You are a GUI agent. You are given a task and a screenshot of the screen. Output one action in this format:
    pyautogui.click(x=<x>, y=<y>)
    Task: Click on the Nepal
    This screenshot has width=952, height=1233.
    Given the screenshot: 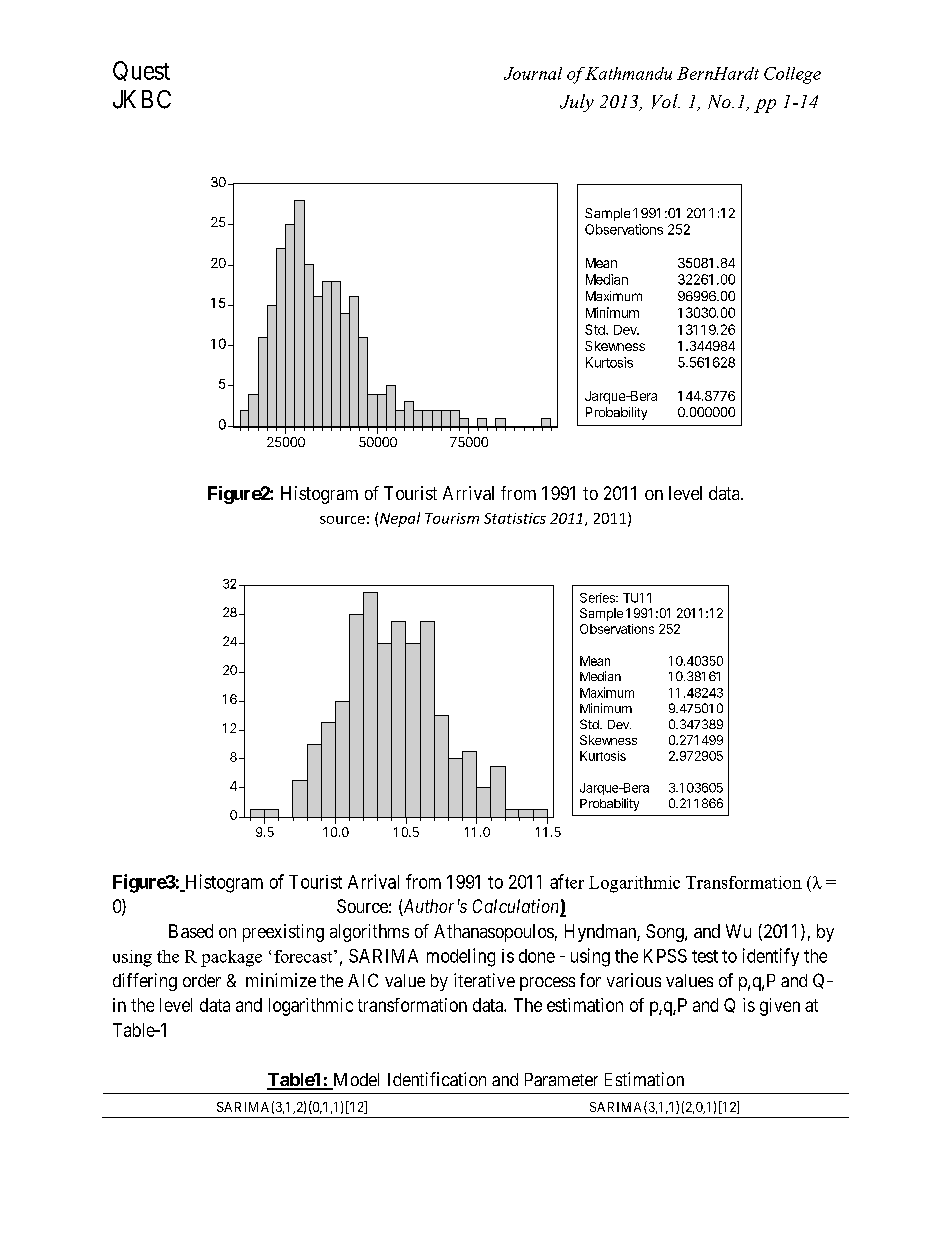 What is the action you would take?
    pyautogui.click(x=400, y=519)
